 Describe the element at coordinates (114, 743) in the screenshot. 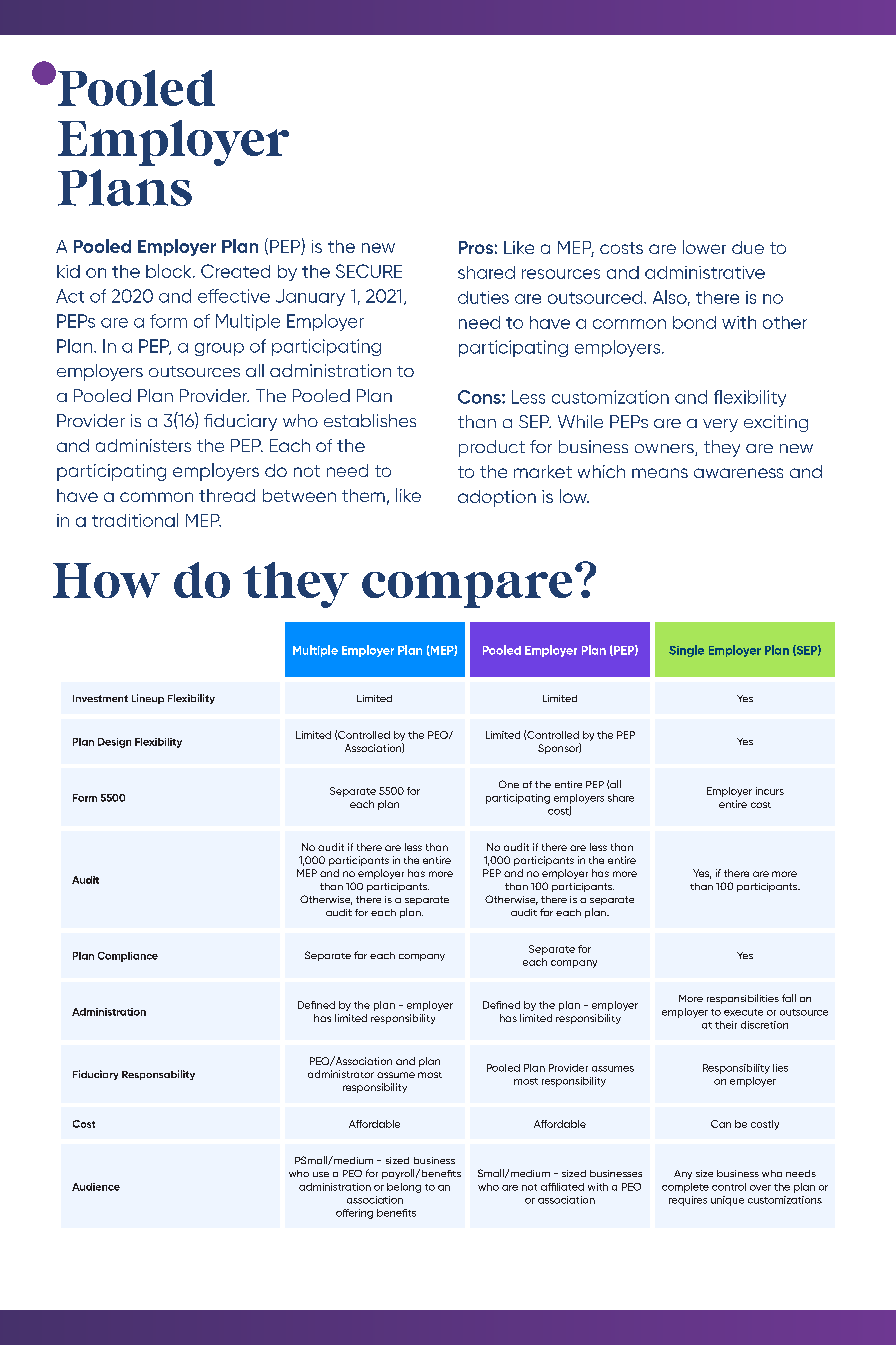

I see `Design` at that location.
